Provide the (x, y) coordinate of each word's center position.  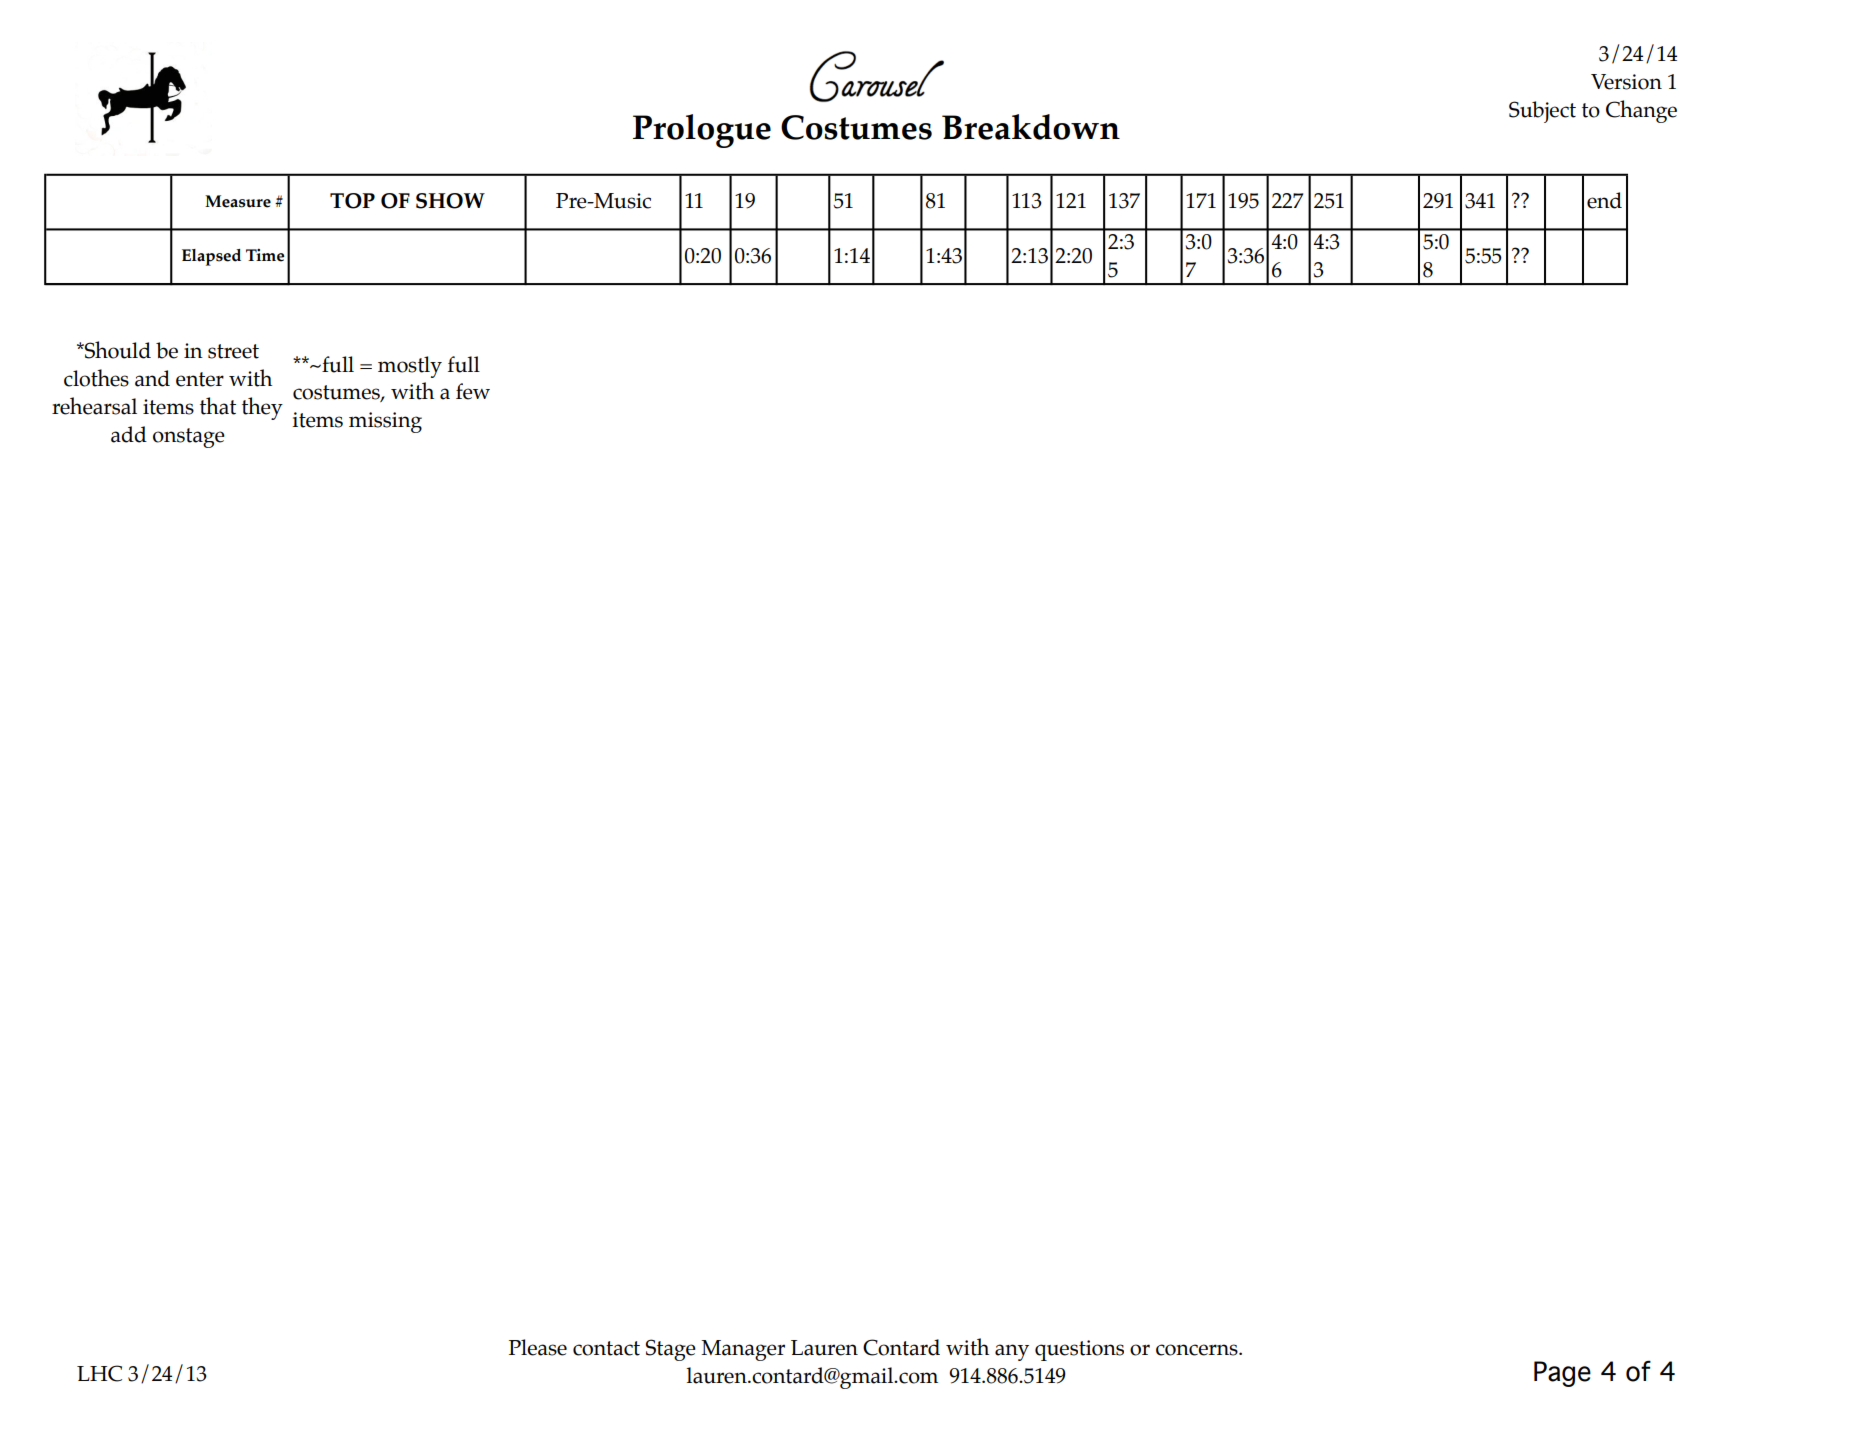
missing (385, 422)
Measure (238, 201)
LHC (99, 1373)
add (129, 434)
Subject (1542, 112)
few (473, 391)
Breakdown (1031, 127)
